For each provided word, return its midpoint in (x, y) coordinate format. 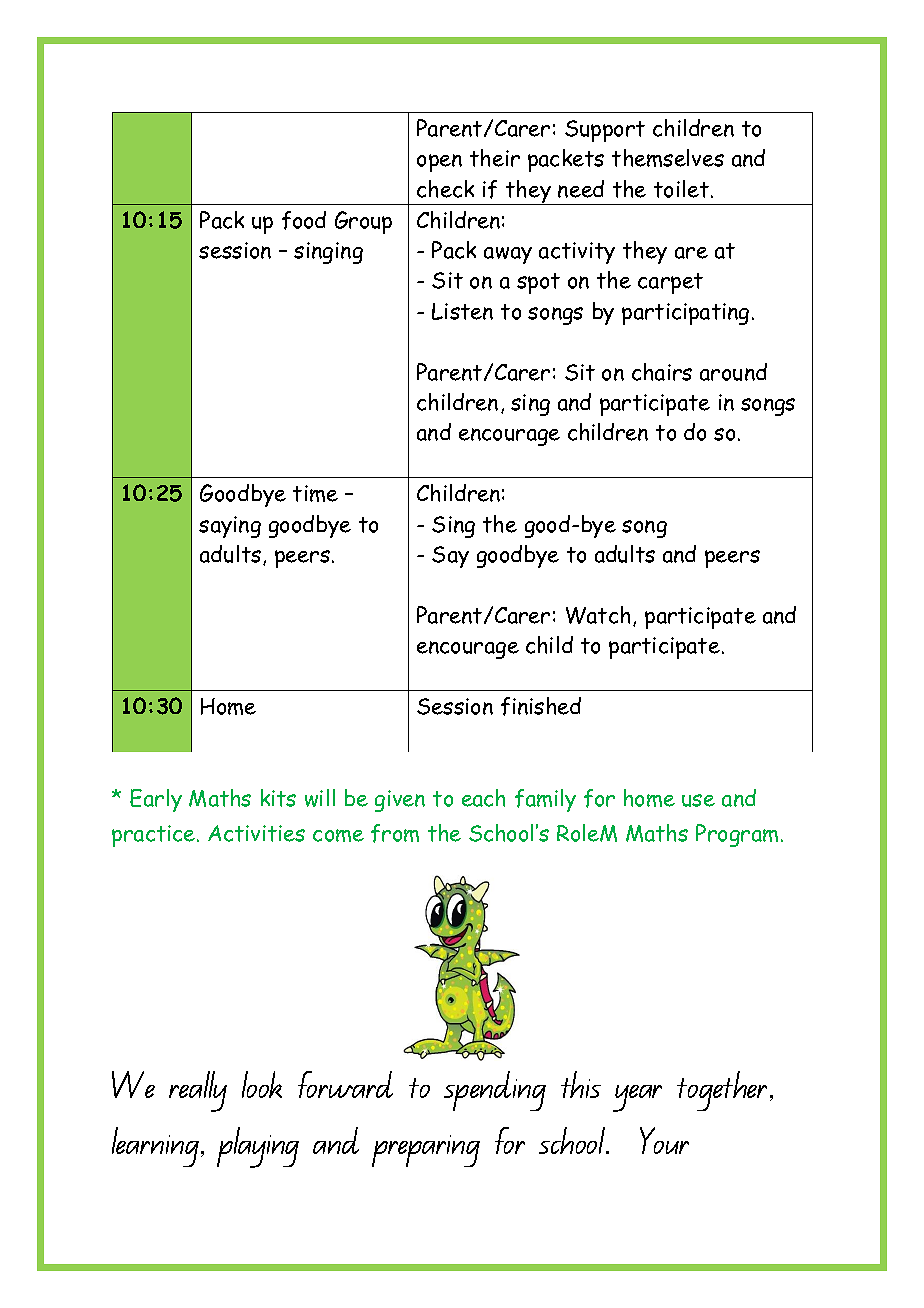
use (698, 800)
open (439, 163)
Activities (256, 833)
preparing (426, 1151)
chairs (662, 372)
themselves (668, 158)
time (315, 493)
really (198, 1091)
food (304, 220)
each (483, 798)
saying (230, 527)
